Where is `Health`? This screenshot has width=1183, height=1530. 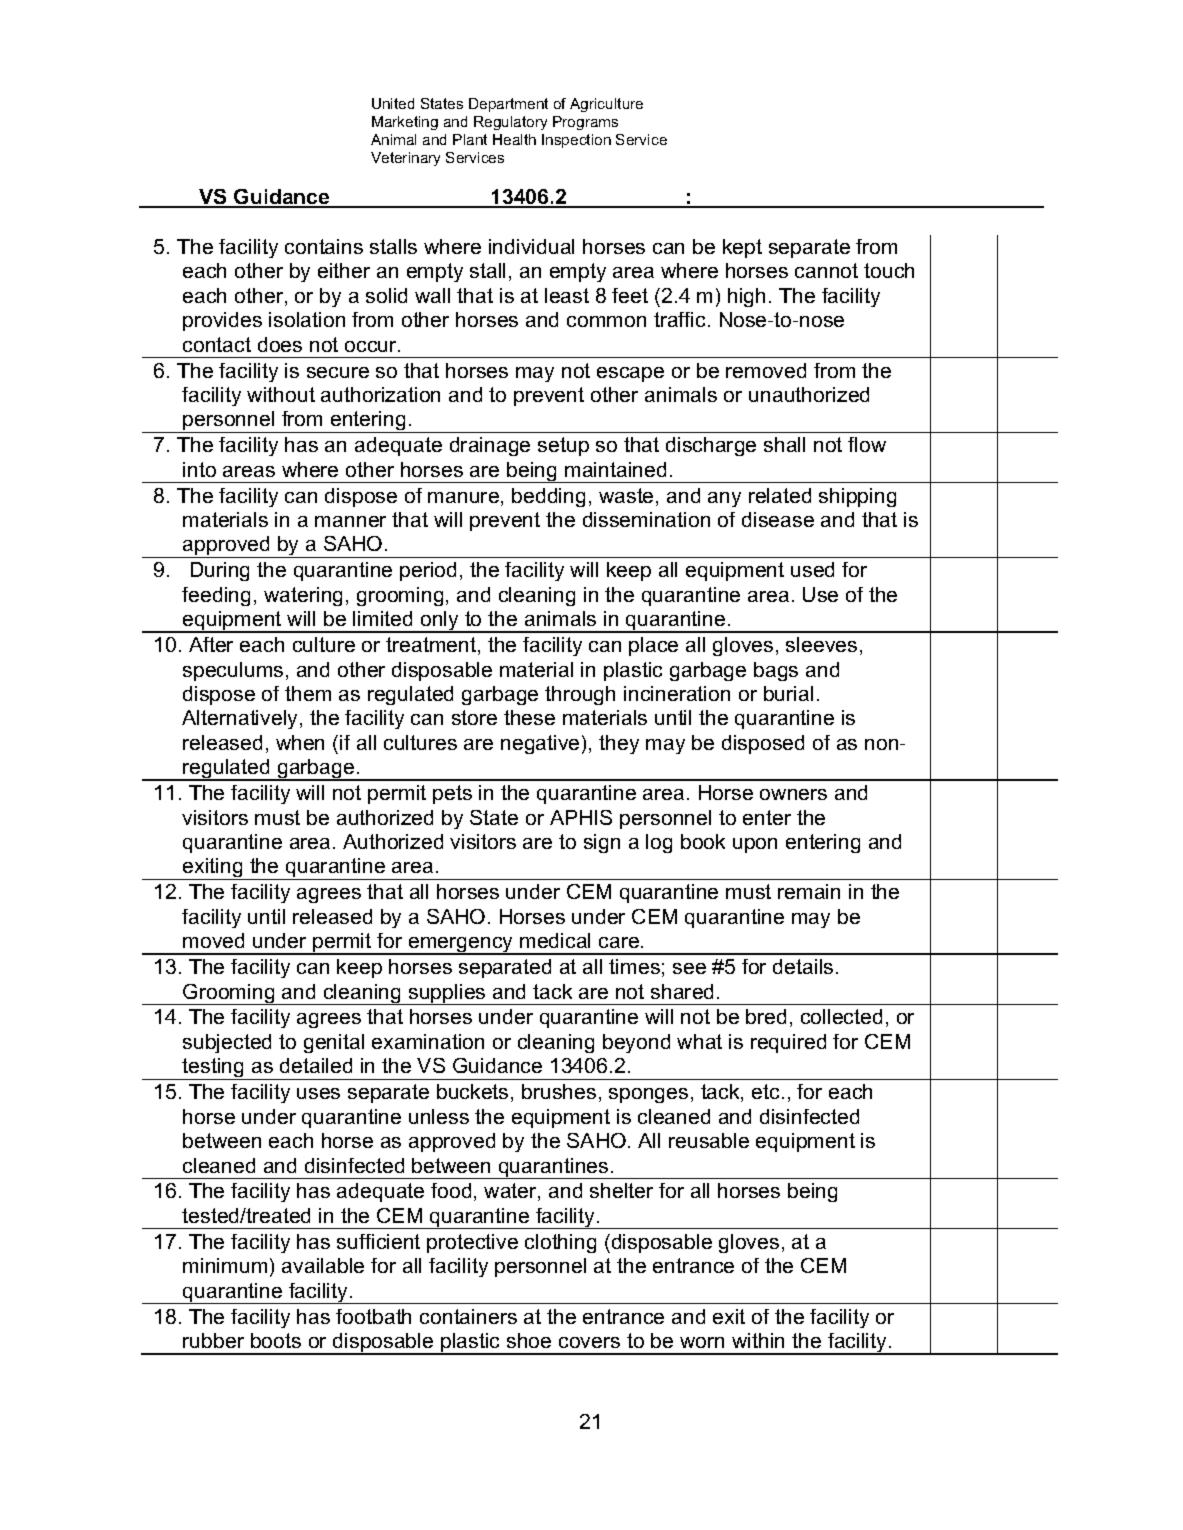 Health is located at coordinates (514, 139).
